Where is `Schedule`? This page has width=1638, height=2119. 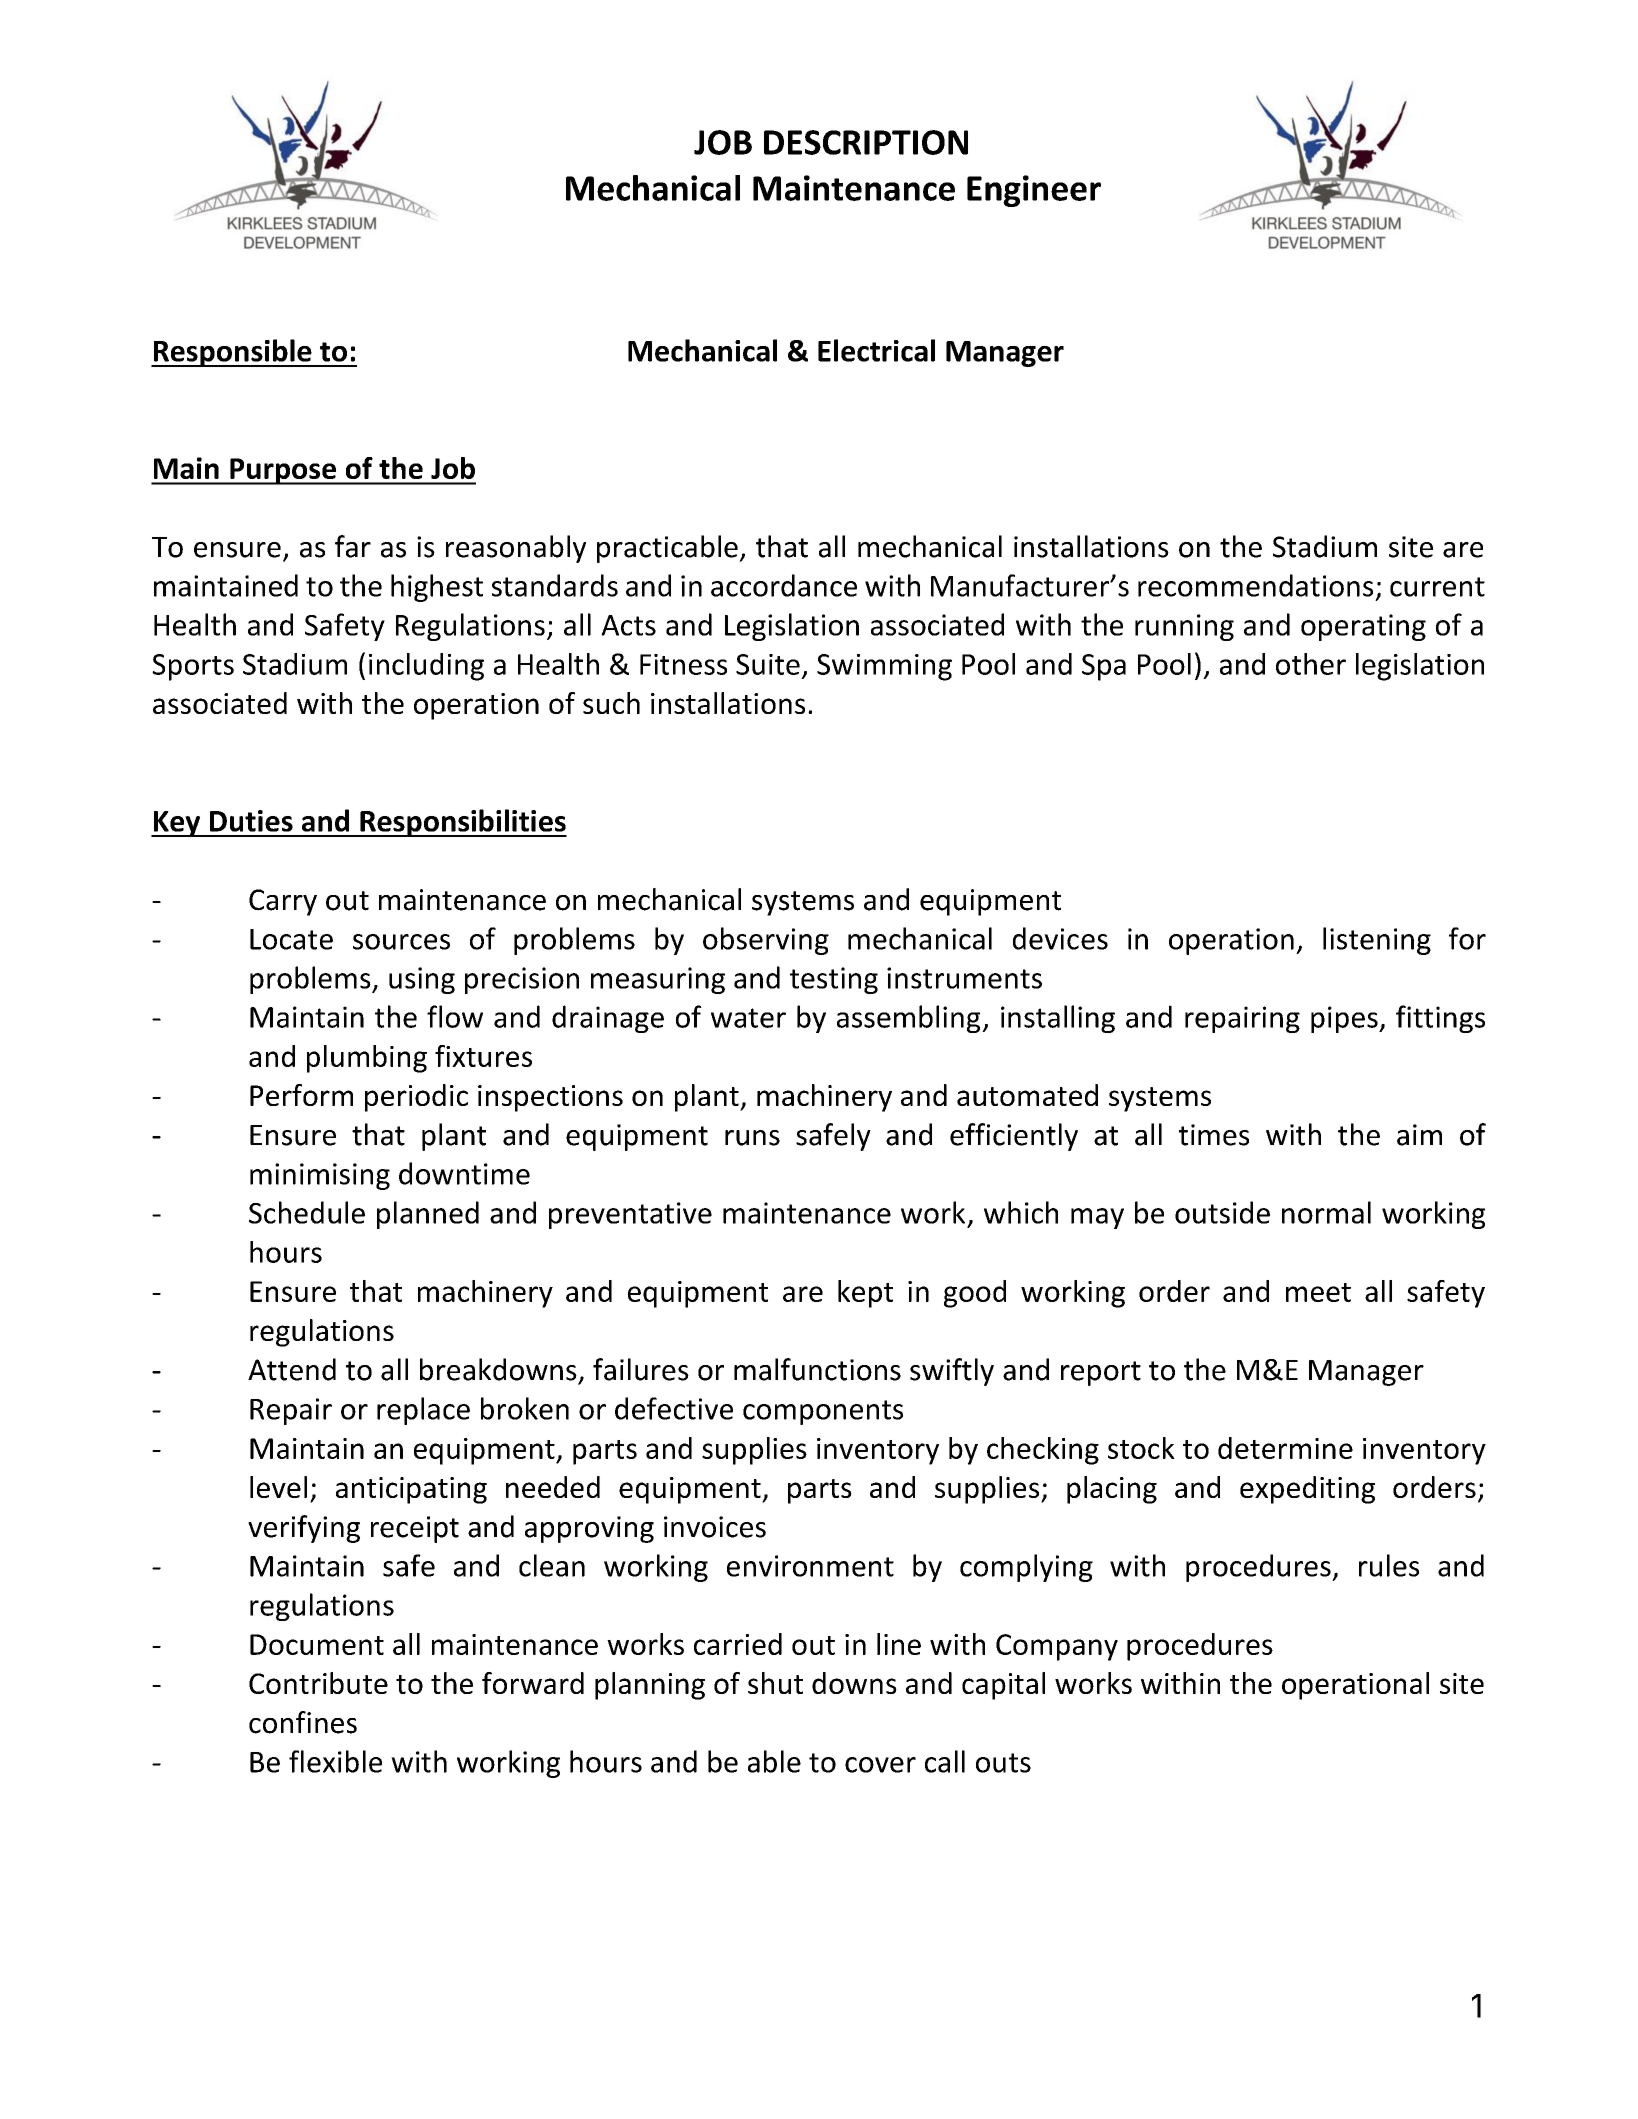
Schedule is located at coordinates (307, 1212).
